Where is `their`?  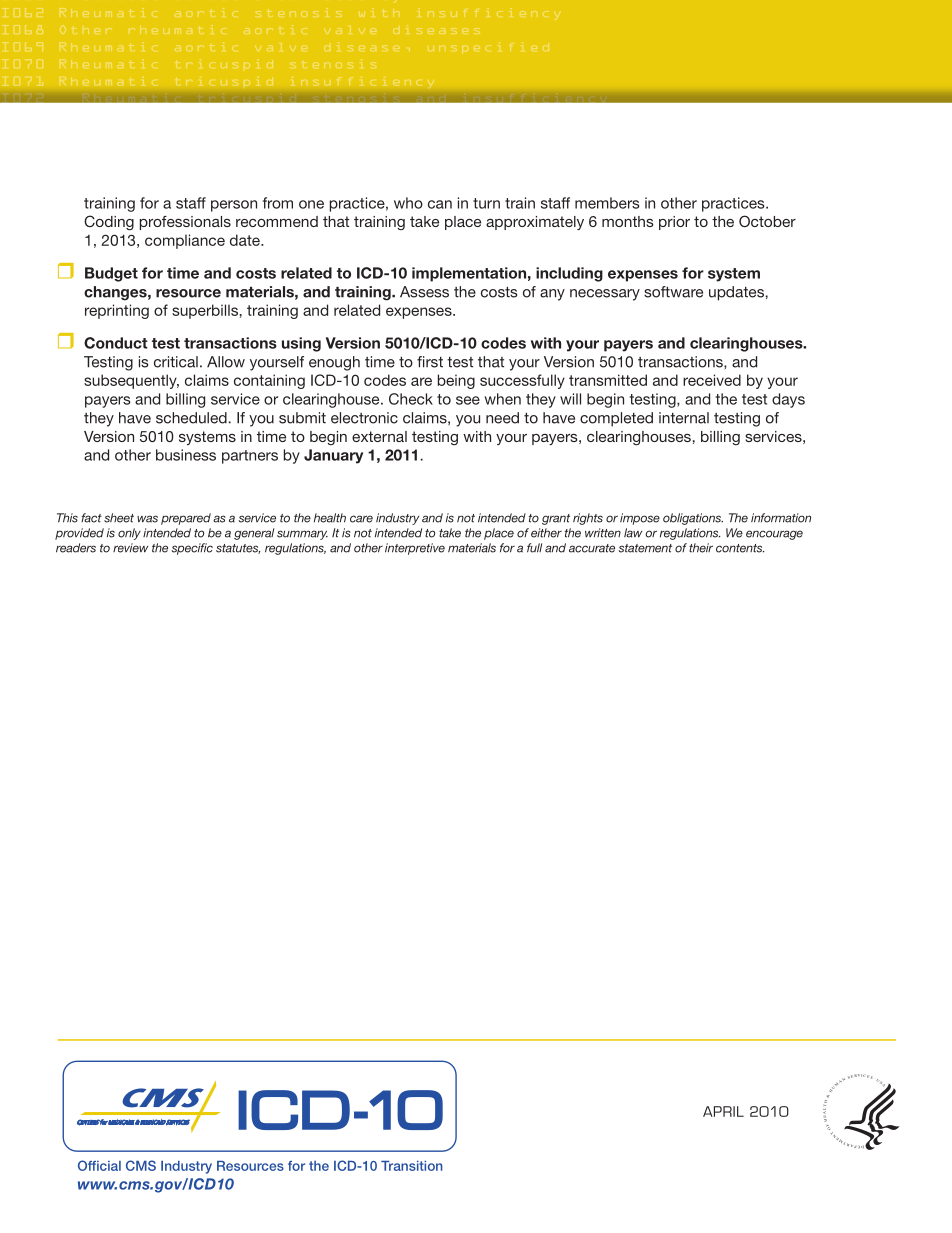 their is located at coordinates (701, 548).
